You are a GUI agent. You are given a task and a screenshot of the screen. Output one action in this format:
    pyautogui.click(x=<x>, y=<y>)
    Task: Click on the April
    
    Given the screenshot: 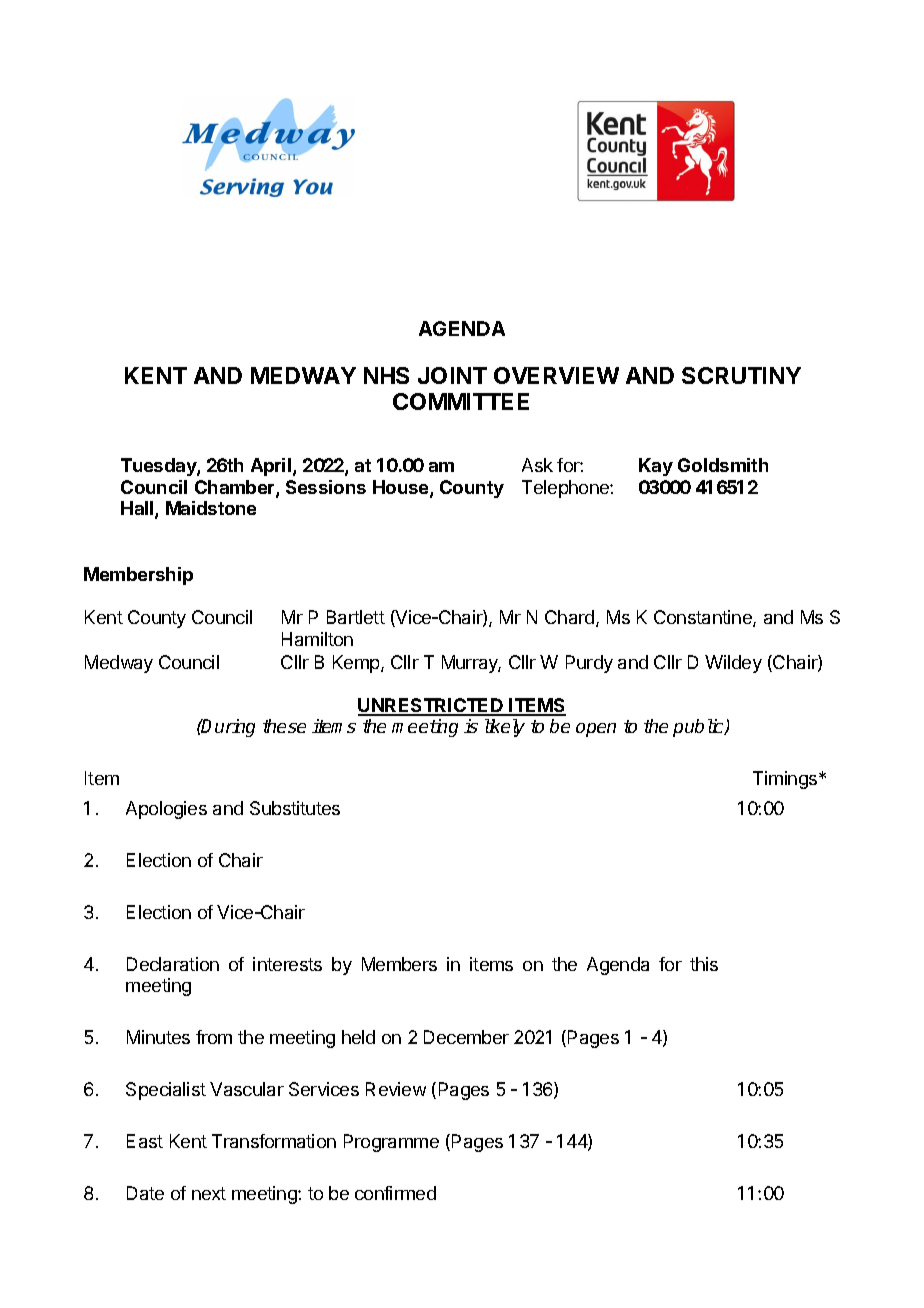 What is the action you would take?
    pyautogui.click(x=271, y=467)
